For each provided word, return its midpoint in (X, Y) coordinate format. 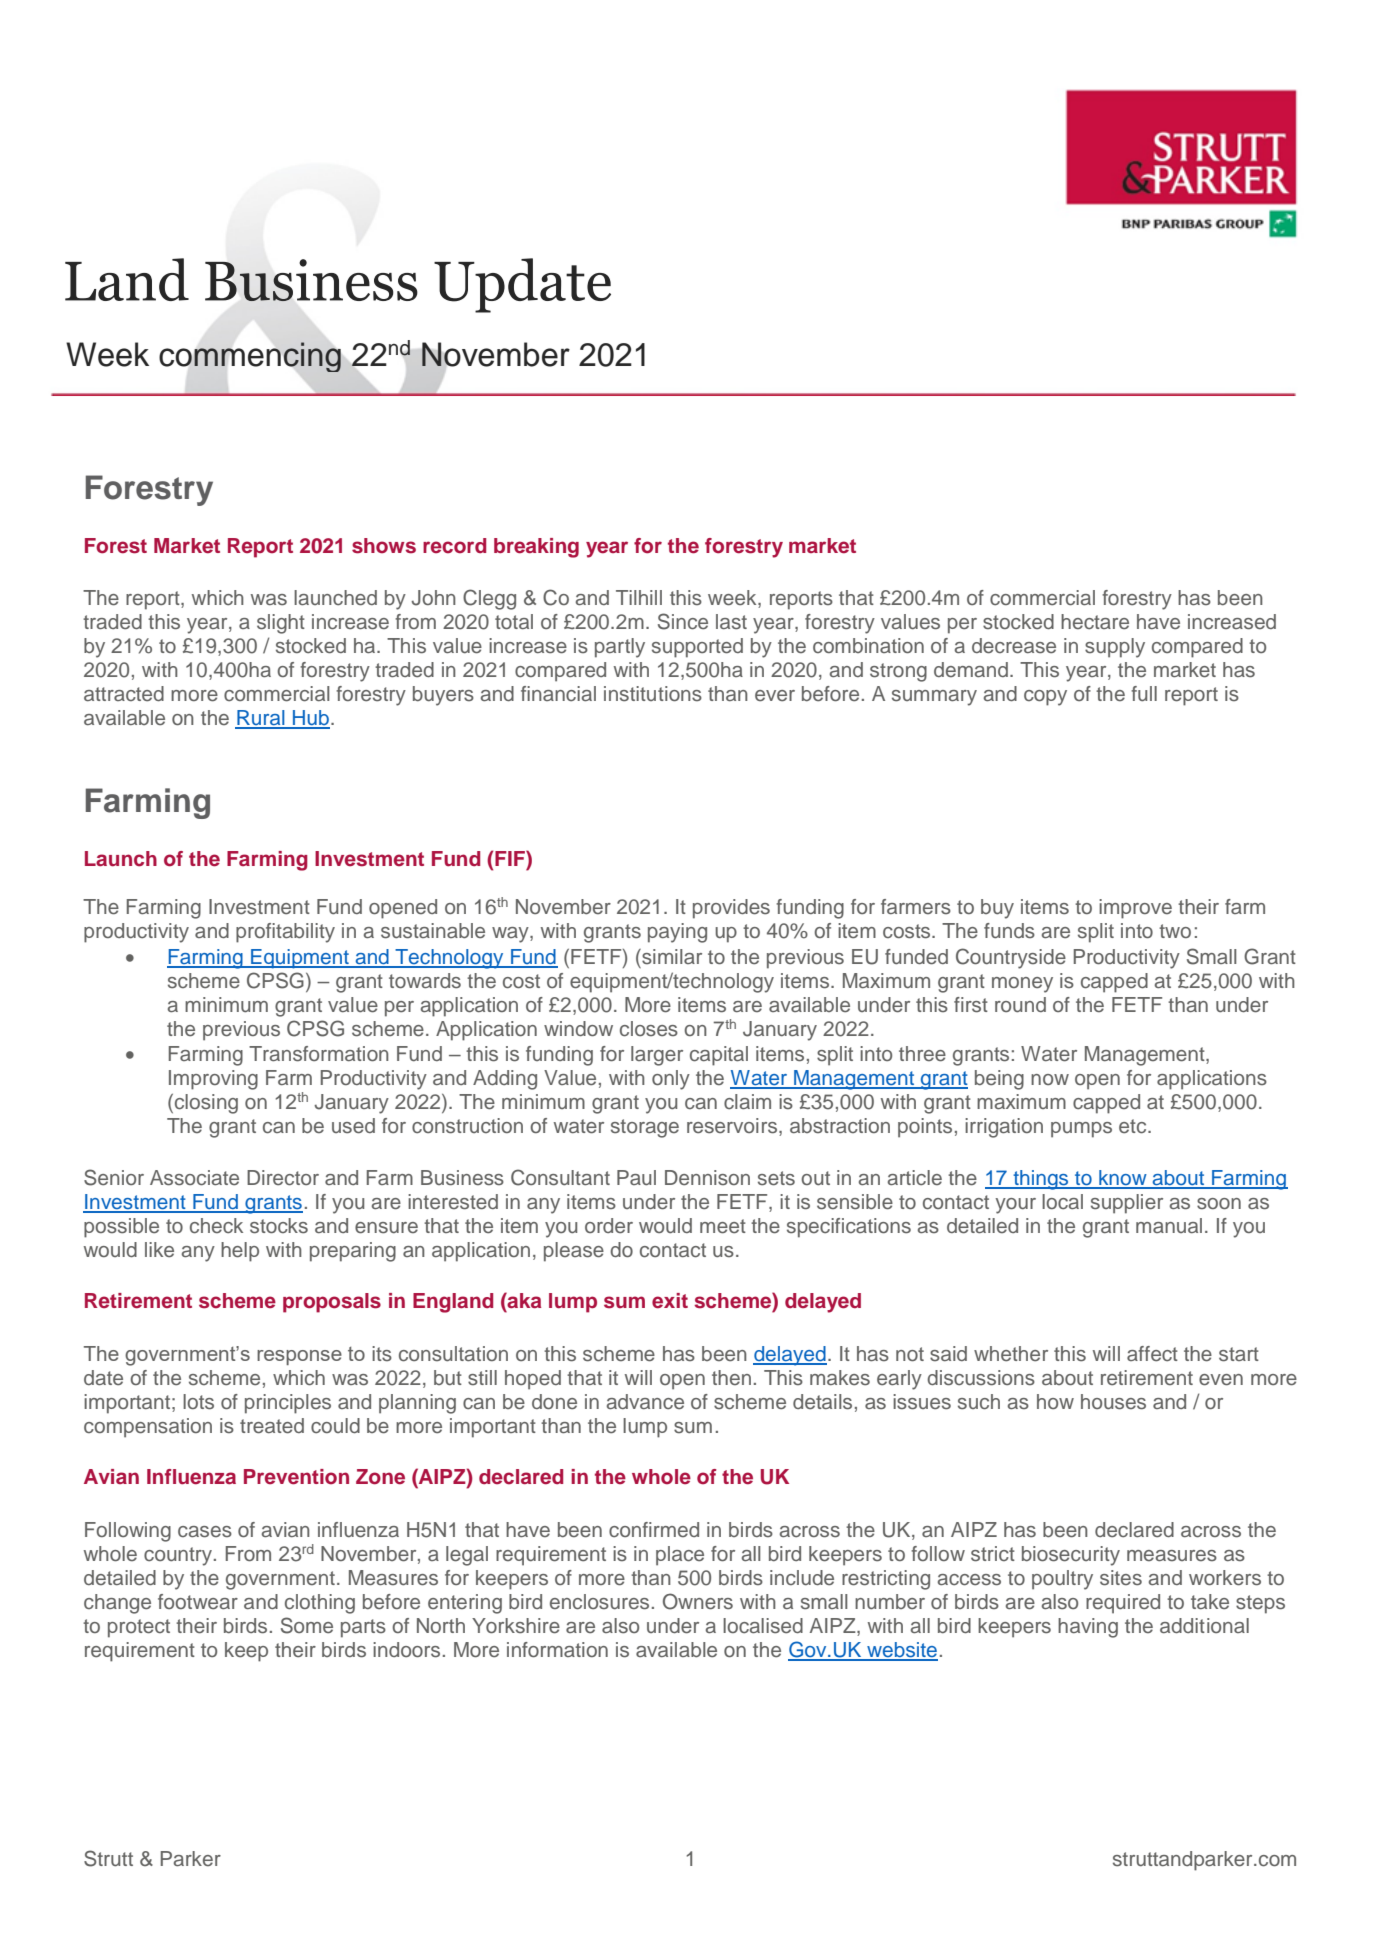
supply (1115, 648)
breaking (536, 548)
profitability (285, 933)
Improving (213, 1080)
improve (1135, 909)
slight (281, 624)
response (299, 1357)
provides (731, 909)
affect (1152, 1354)
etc (1134, 1126)
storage (645, 1128)
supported (697, 648)
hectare (1095, 622)
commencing (250, 357)
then (731, 1378)
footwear (198, 1602)
